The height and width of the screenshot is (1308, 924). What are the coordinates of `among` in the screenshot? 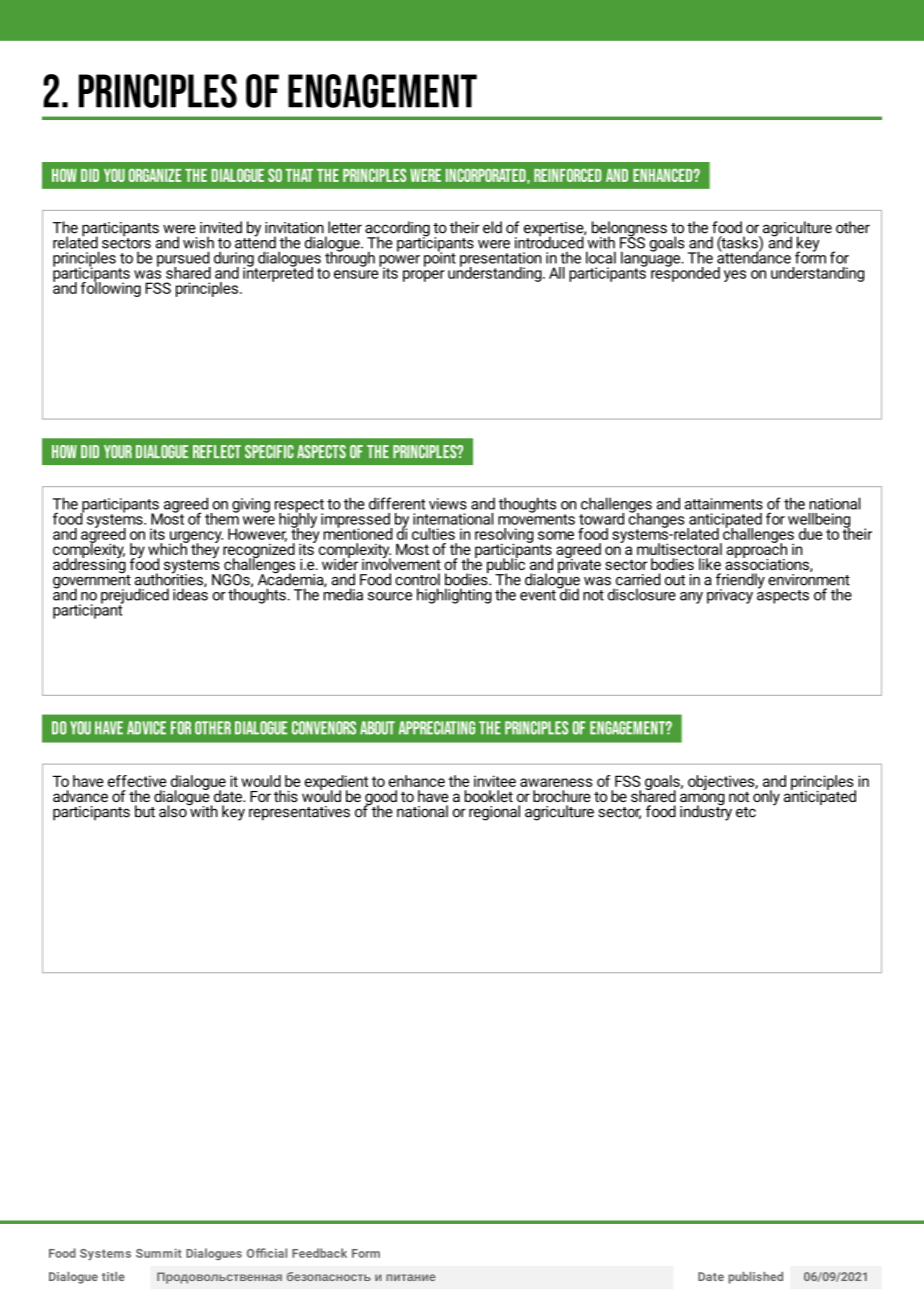 It's located at (702, 800).
